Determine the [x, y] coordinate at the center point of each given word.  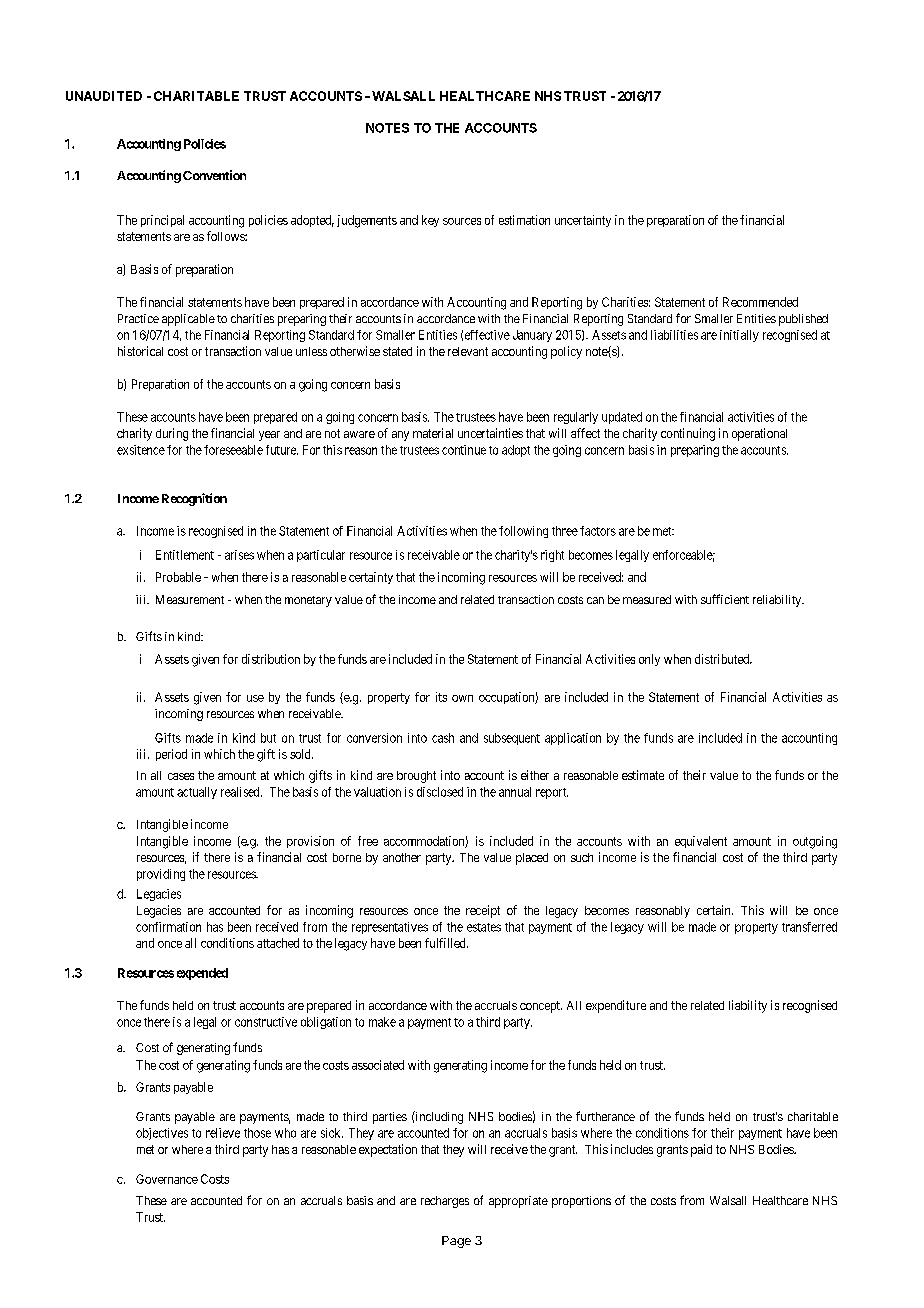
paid [701, 1150]
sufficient [725, 599]
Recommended [760, 302]
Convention [214, 175]
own [462, 698]
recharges [445, 1202]
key [430, 221]
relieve [223, 1133]
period [171, 755]
